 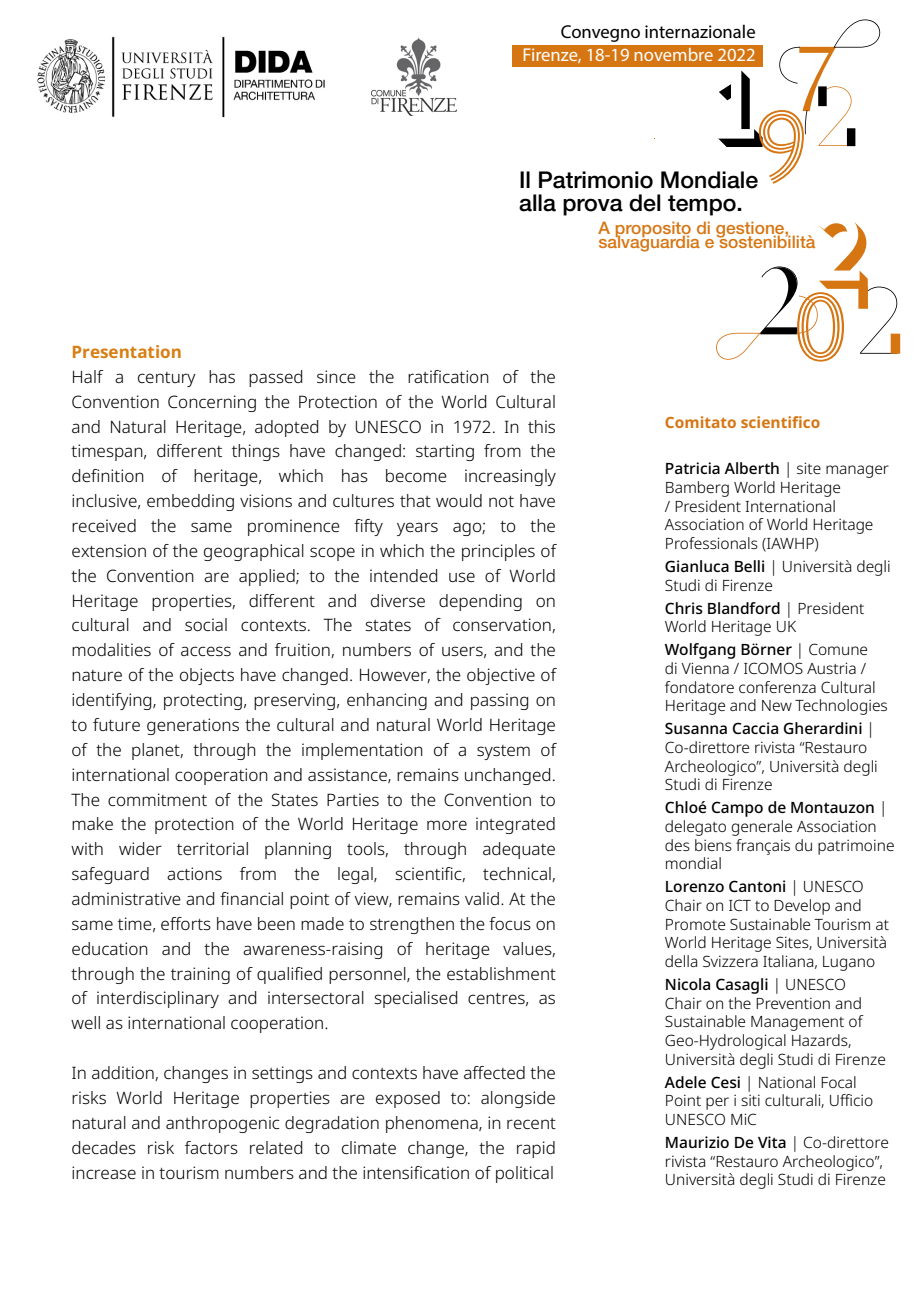 What do you see at coordinates (777, 705) in the screenshot?
I see `New` at bounding box center [777, 705].
